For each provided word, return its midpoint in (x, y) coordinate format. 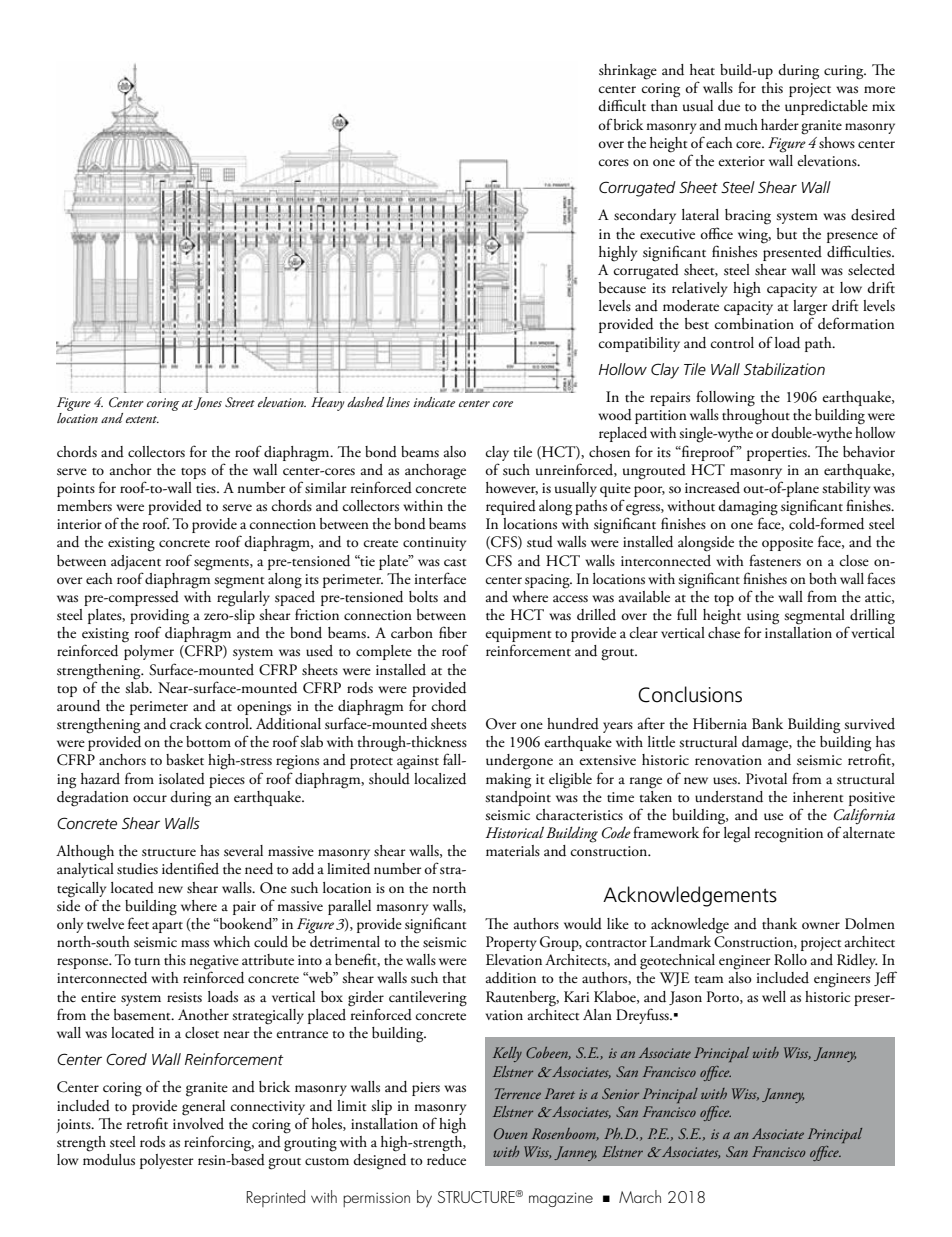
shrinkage (628, 72)
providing (159, 618)
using (763, 618)
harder (780, 125)
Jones (208, 403)
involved (198, 1122)
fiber (453, 632)
